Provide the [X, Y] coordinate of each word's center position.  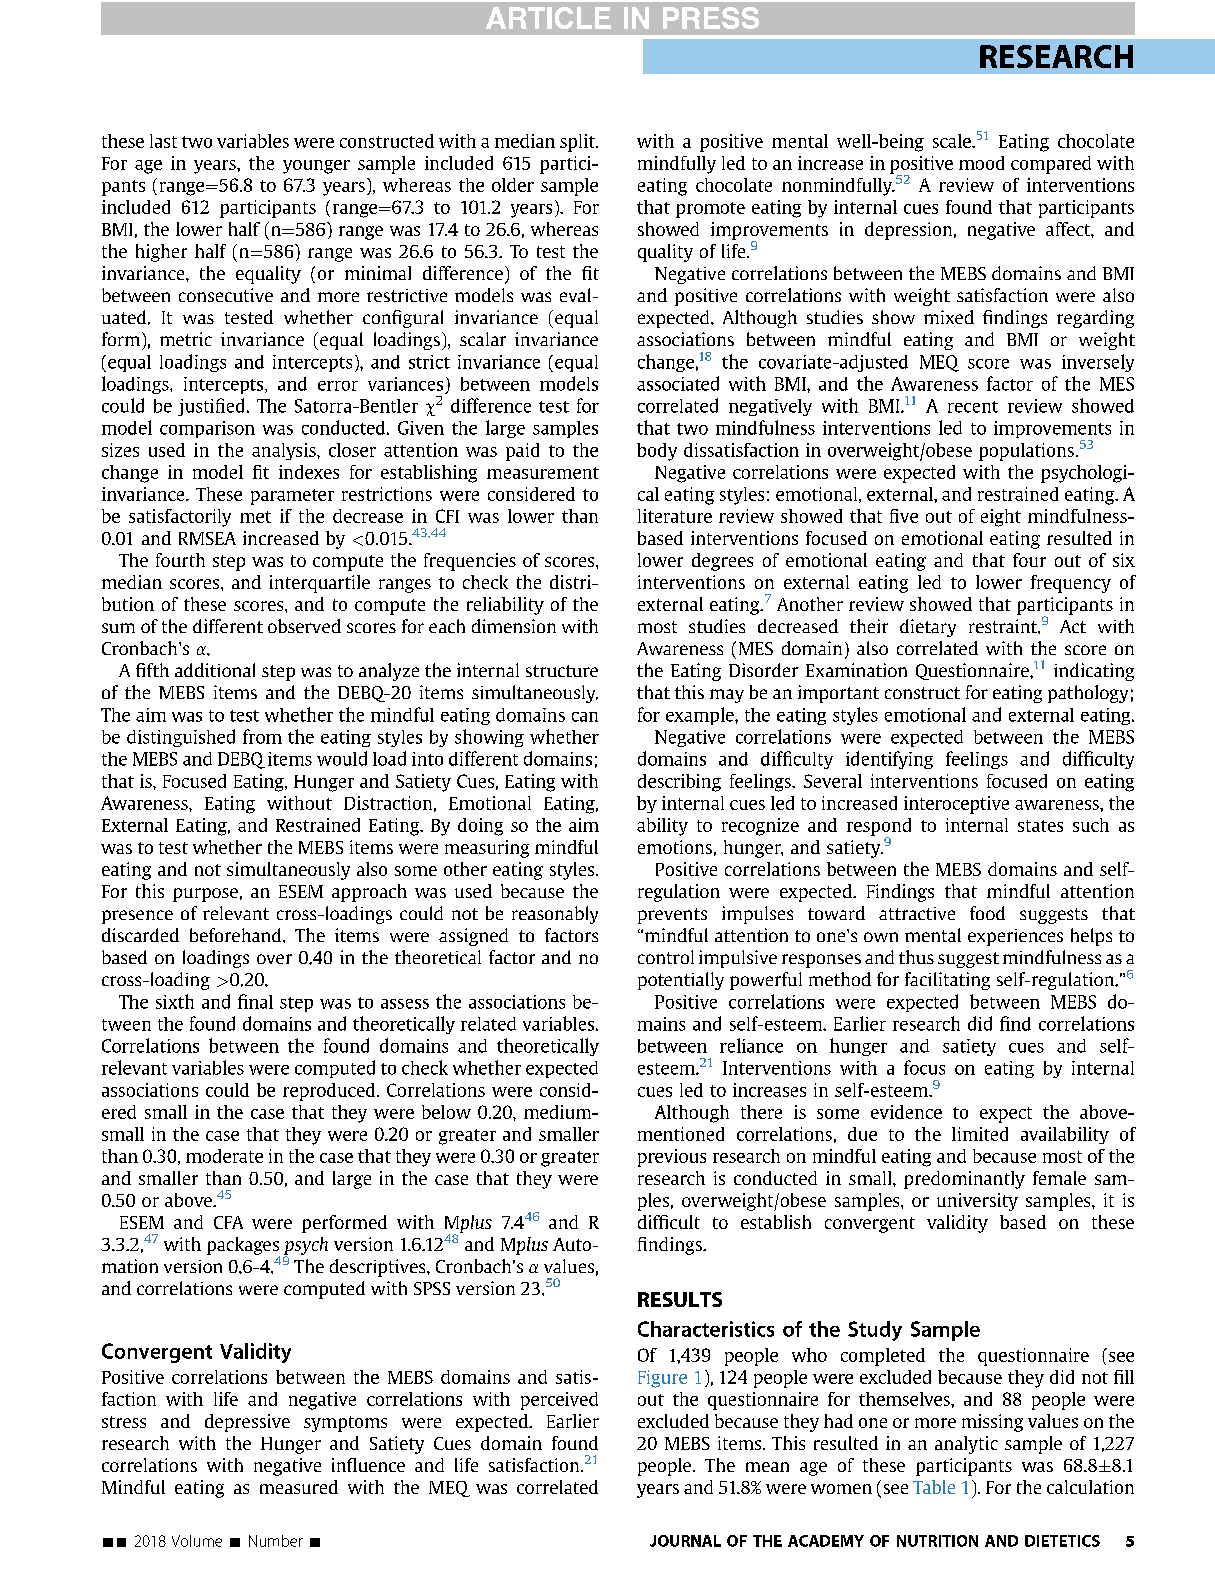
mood [981, 163]
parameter [292, 497]
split [578, 143]
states [1040, 826]
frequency [1071, 584]
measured [299, 1487]
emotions [675, 847]
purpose [205, 895]
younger [316, 167]
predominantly [964, 1180]
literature [675, 516]
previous [672, 1158]
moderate [224, 1156]
